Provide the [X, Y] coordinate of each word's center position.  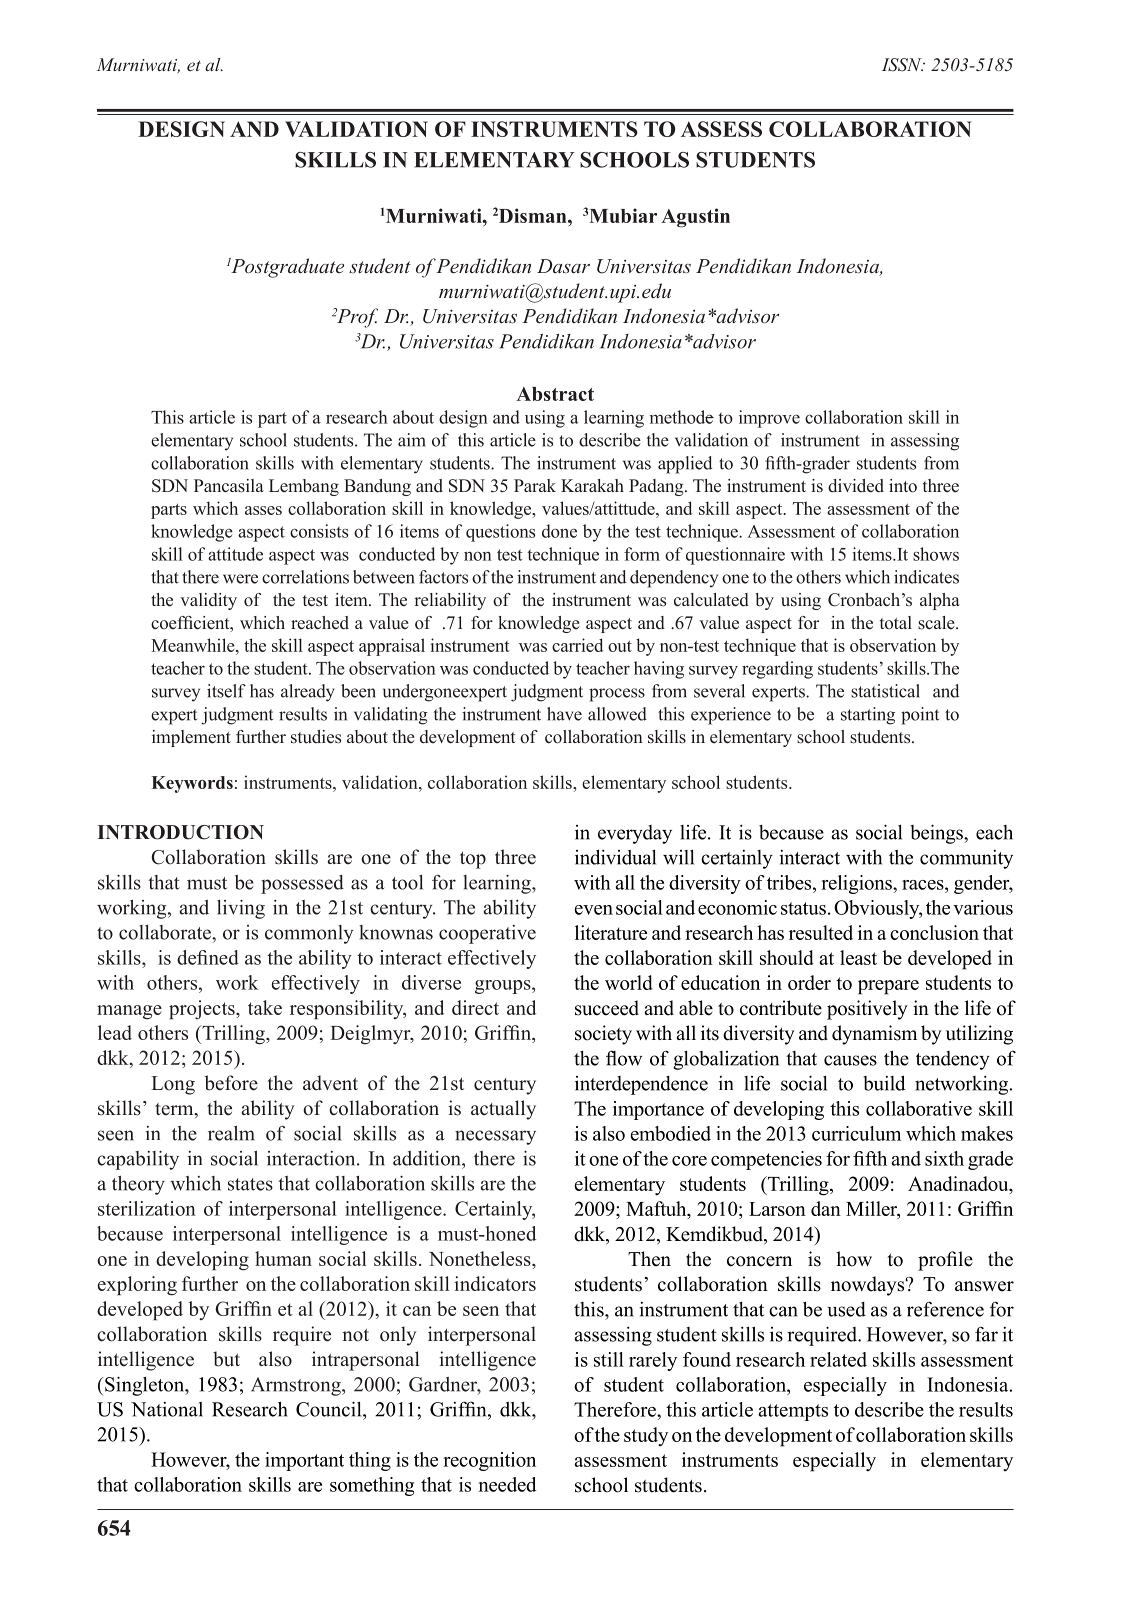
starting [868, 716]
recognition [489, 1461]
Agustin [695, 218]
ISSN [903, 65]
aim [412, 440]
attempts [793, 1412]
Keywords [192, 784]
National [167, 1409]
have [564, 714]
